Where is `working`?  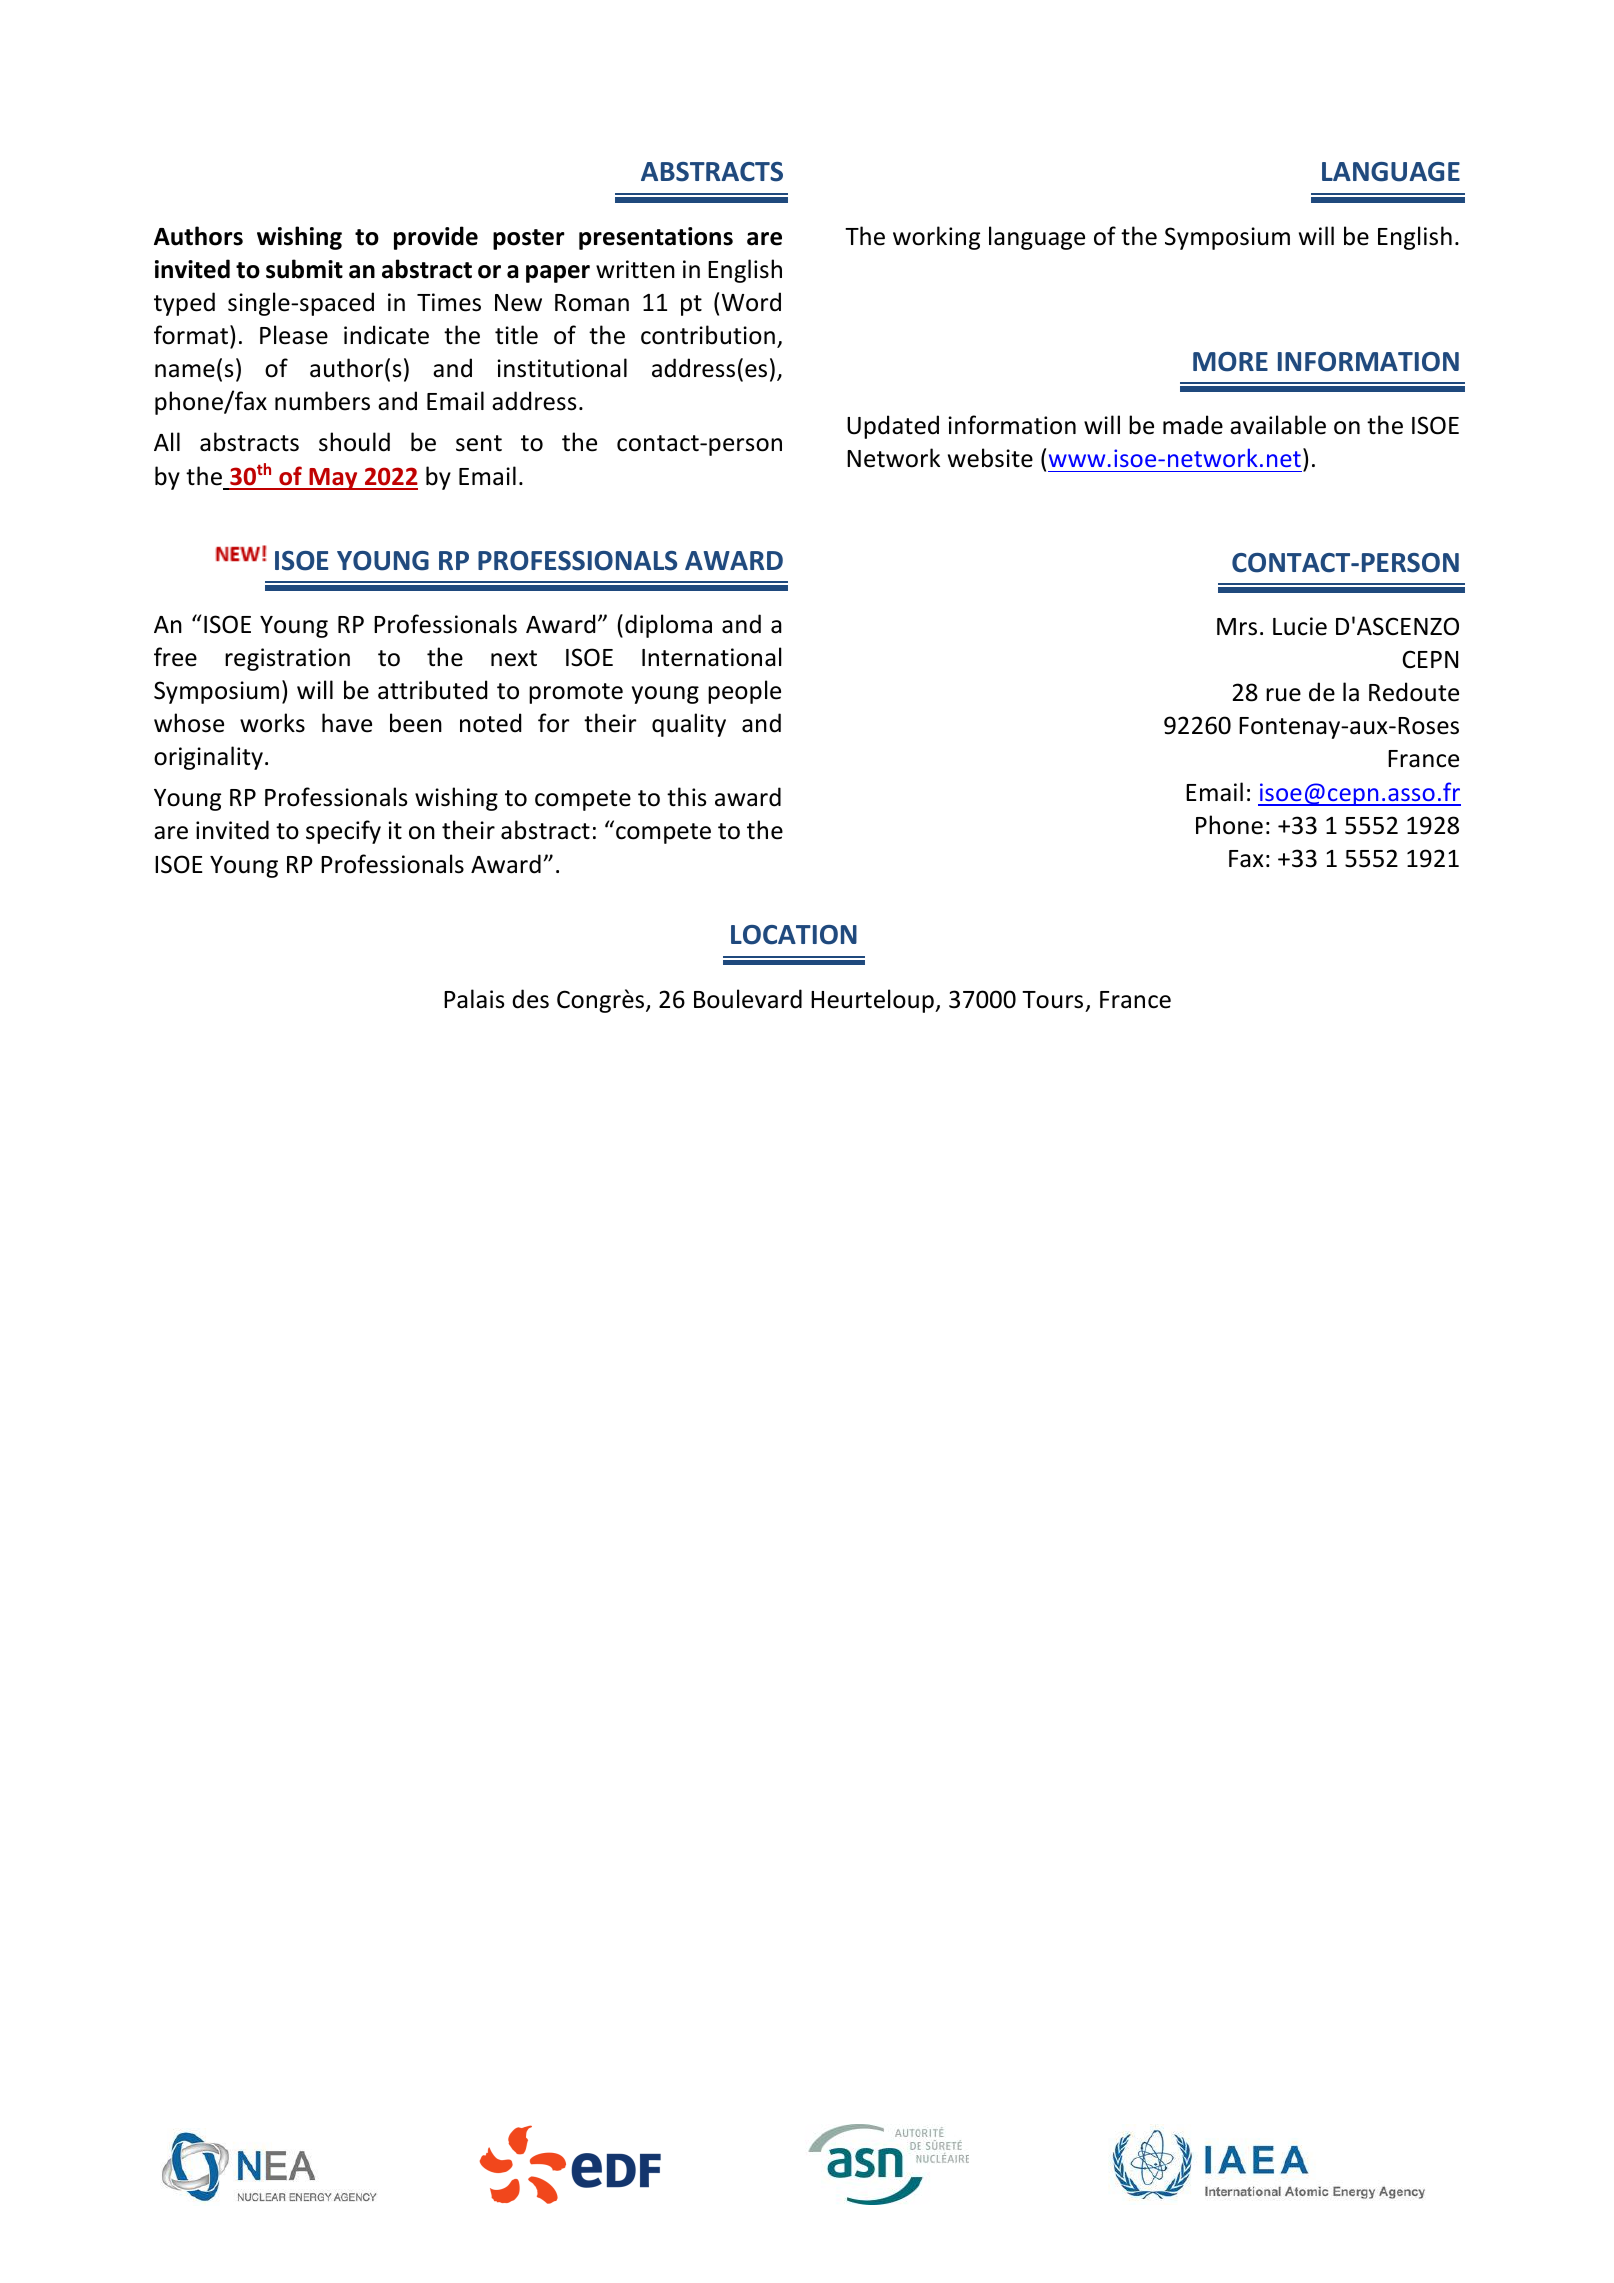
working is located at coordinates (936, 238).
